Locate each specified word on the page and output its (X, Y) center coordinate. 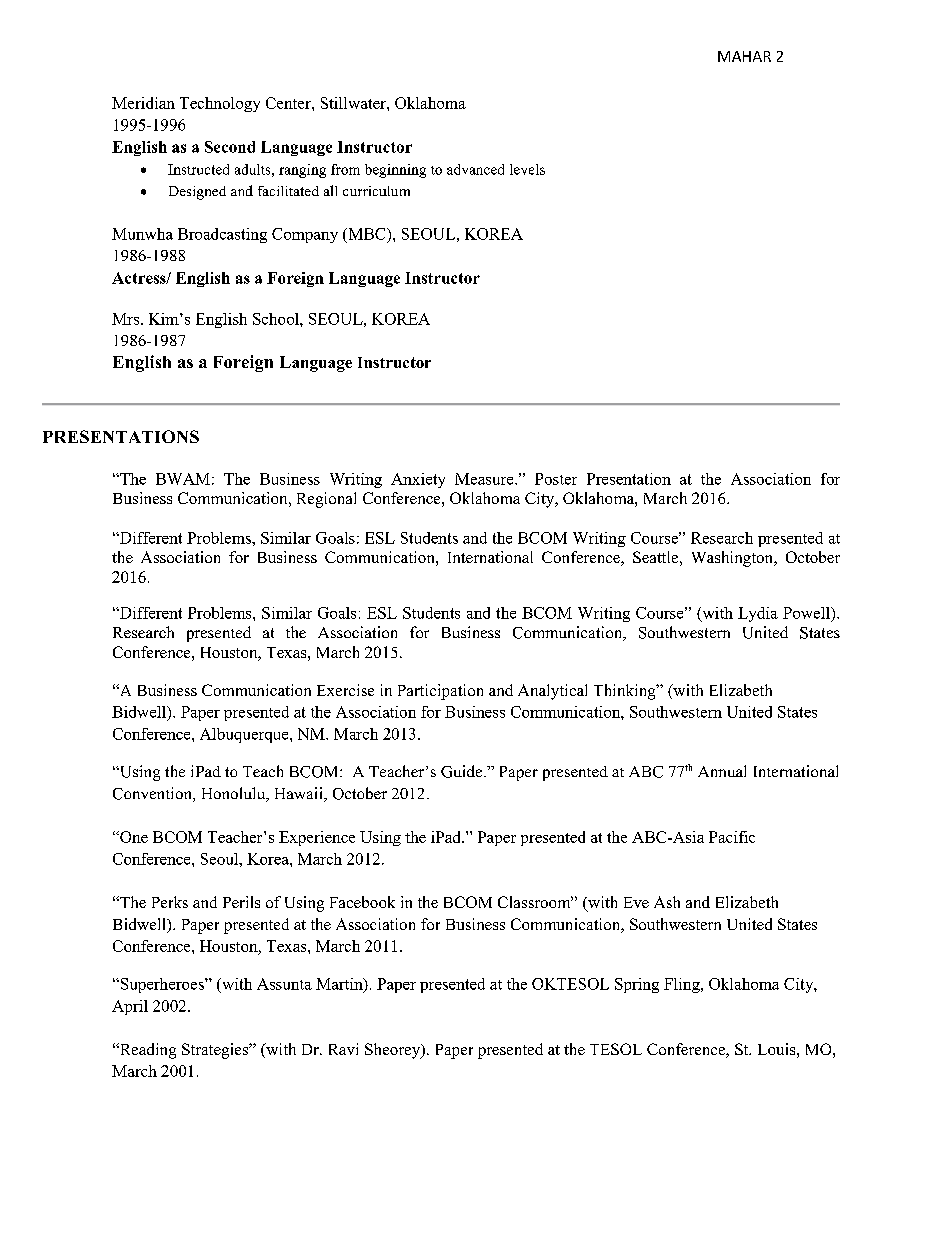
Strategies (216, 1051)
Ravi (343, 1049)
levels (527, 169)
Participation (440, 692)
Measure (485, 479)
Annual (722, 771)
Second (230, 147)
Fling (683, 985)
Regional (326, 500)
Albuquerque (245, 735)
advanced (475, 169)
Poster (556, 479)
